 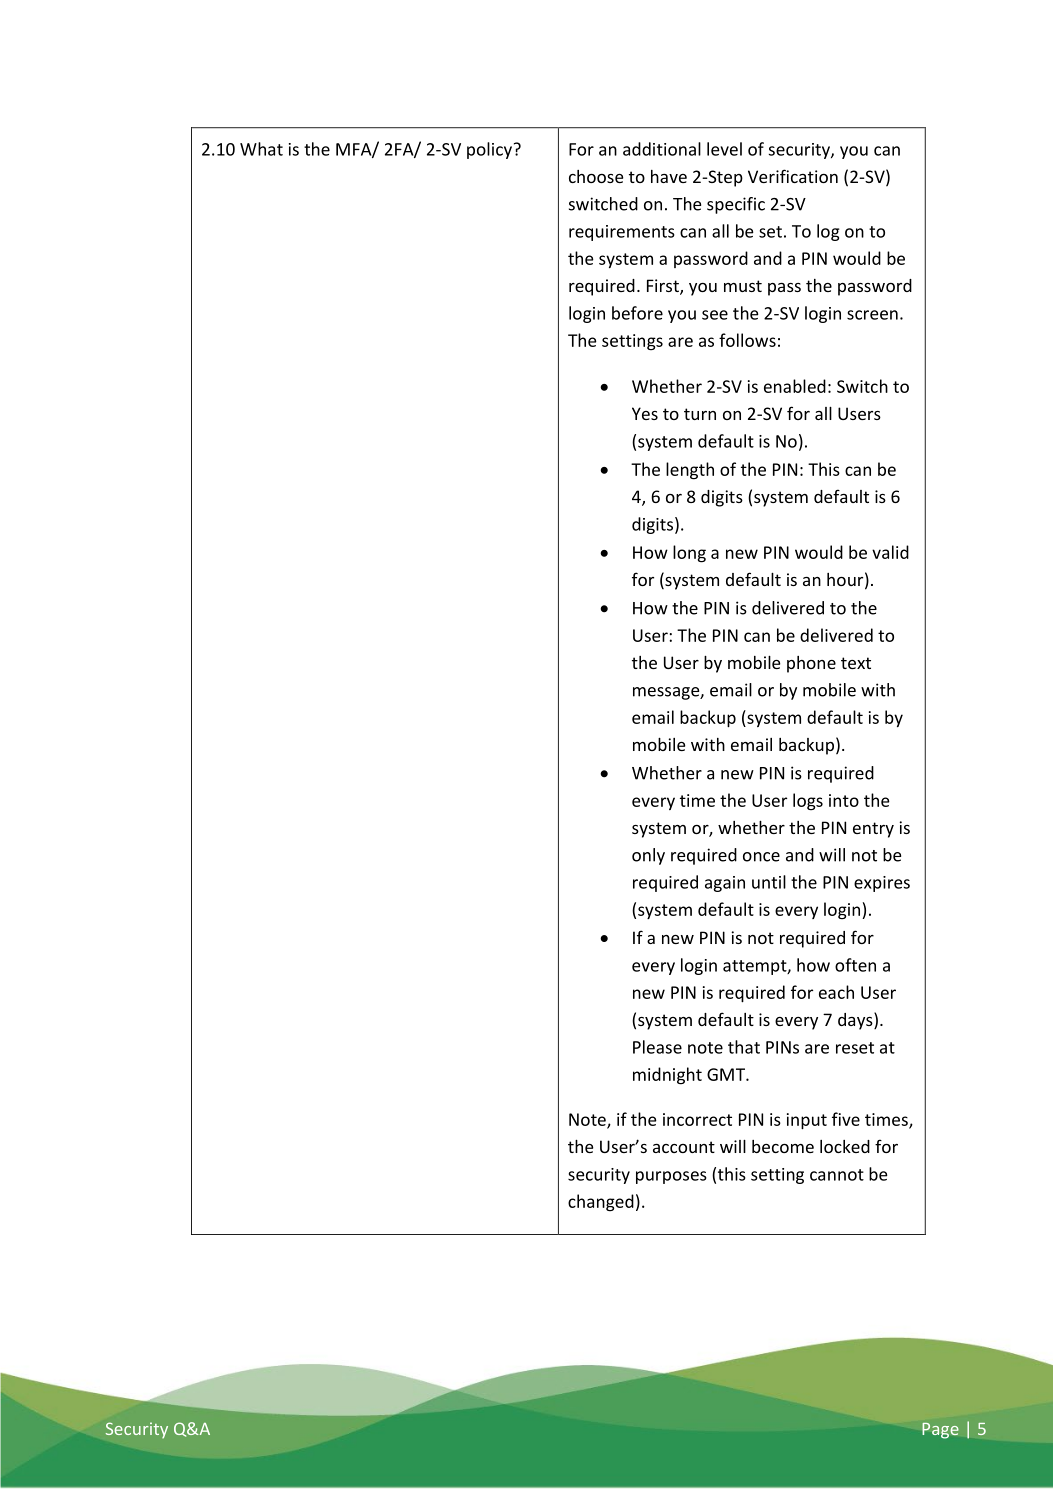 I want to click on changed, so click(x=601, y=1203).
